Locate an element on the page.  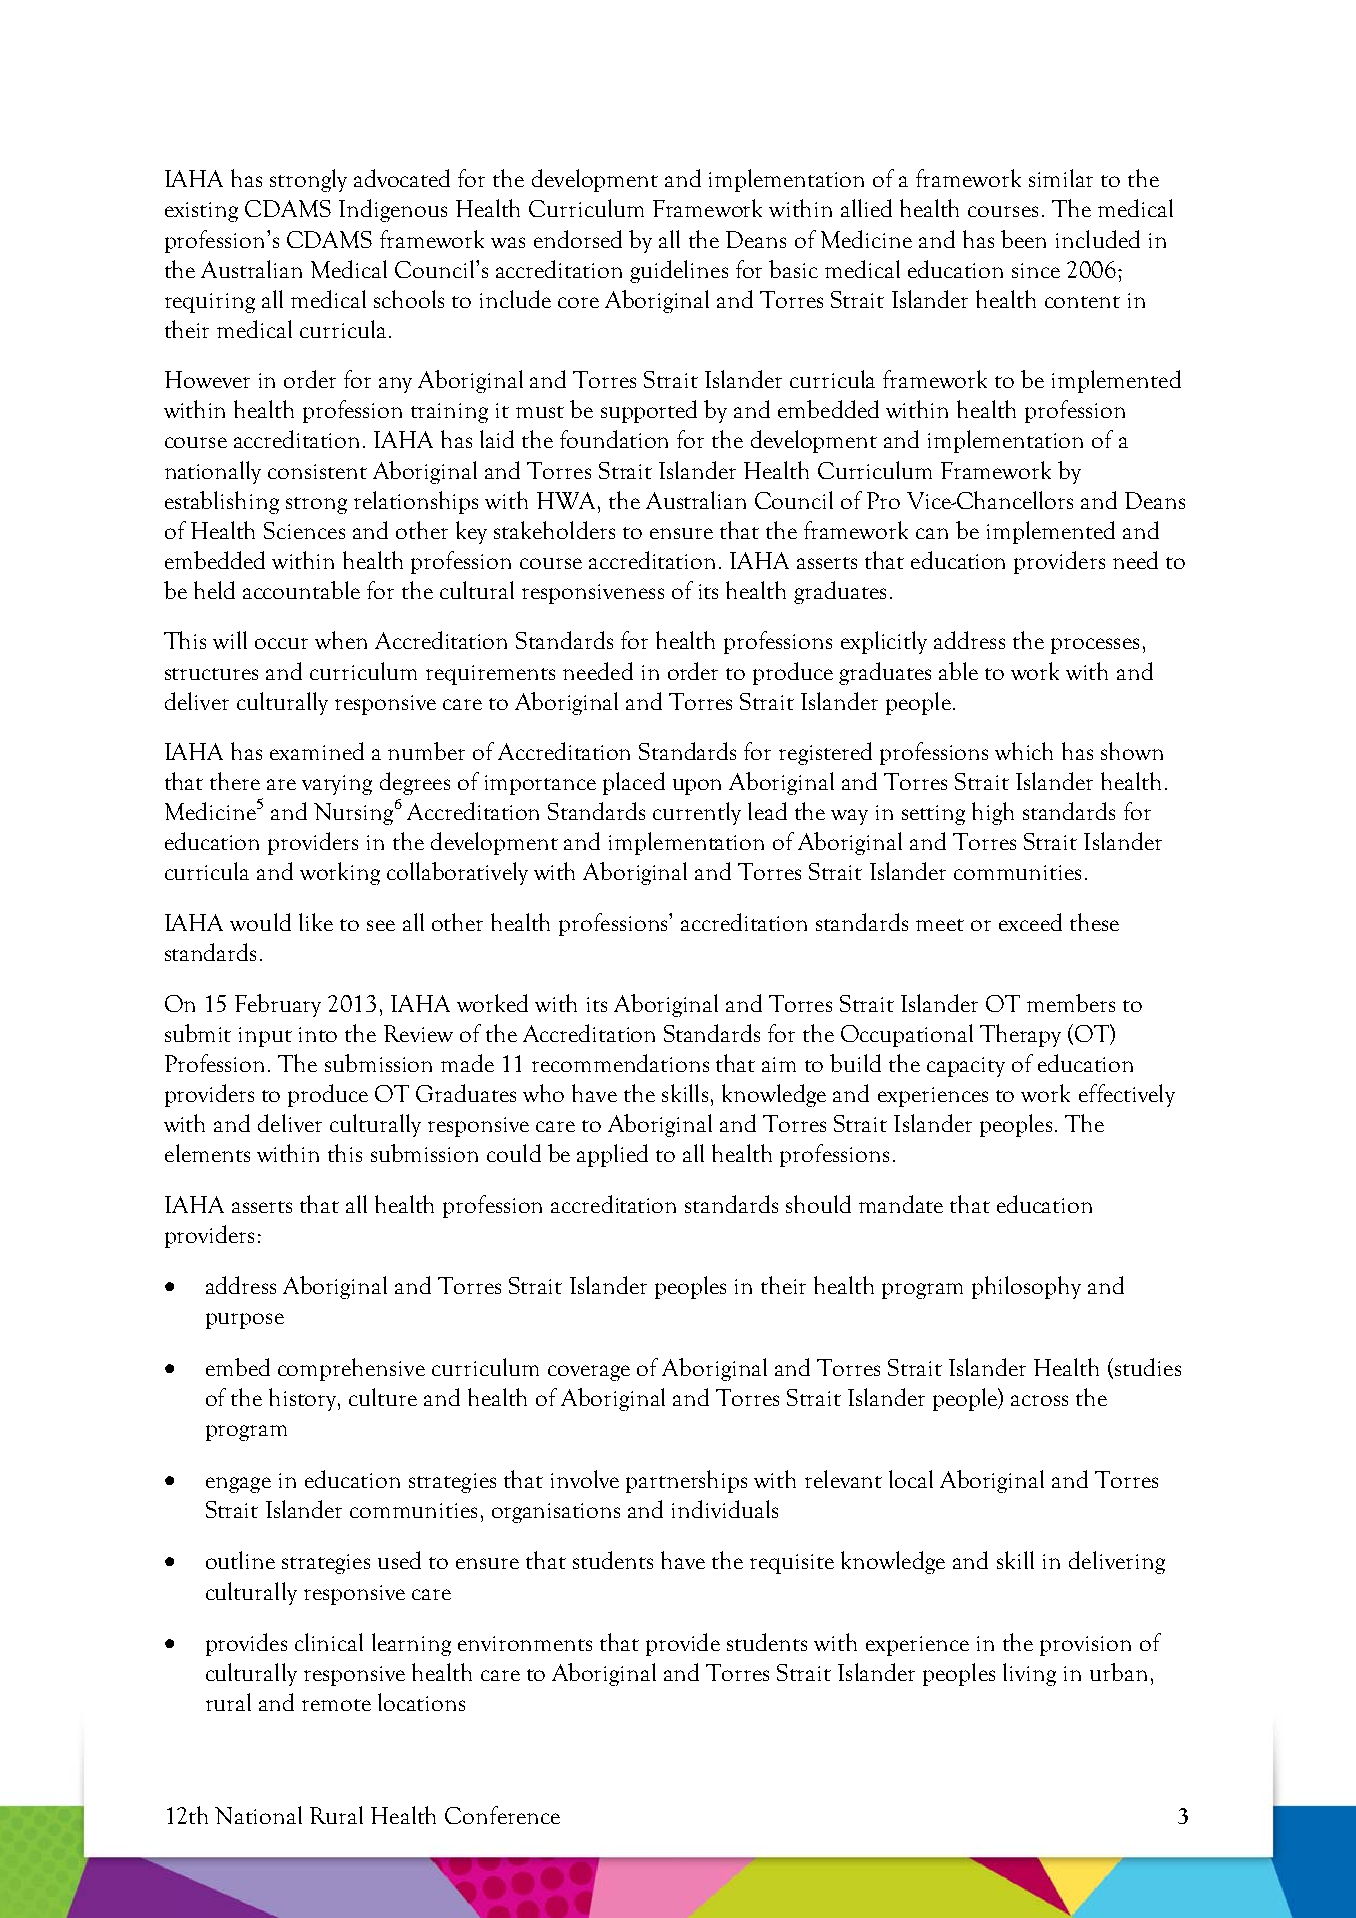
guidelines is located at coordinates (679, 271).
